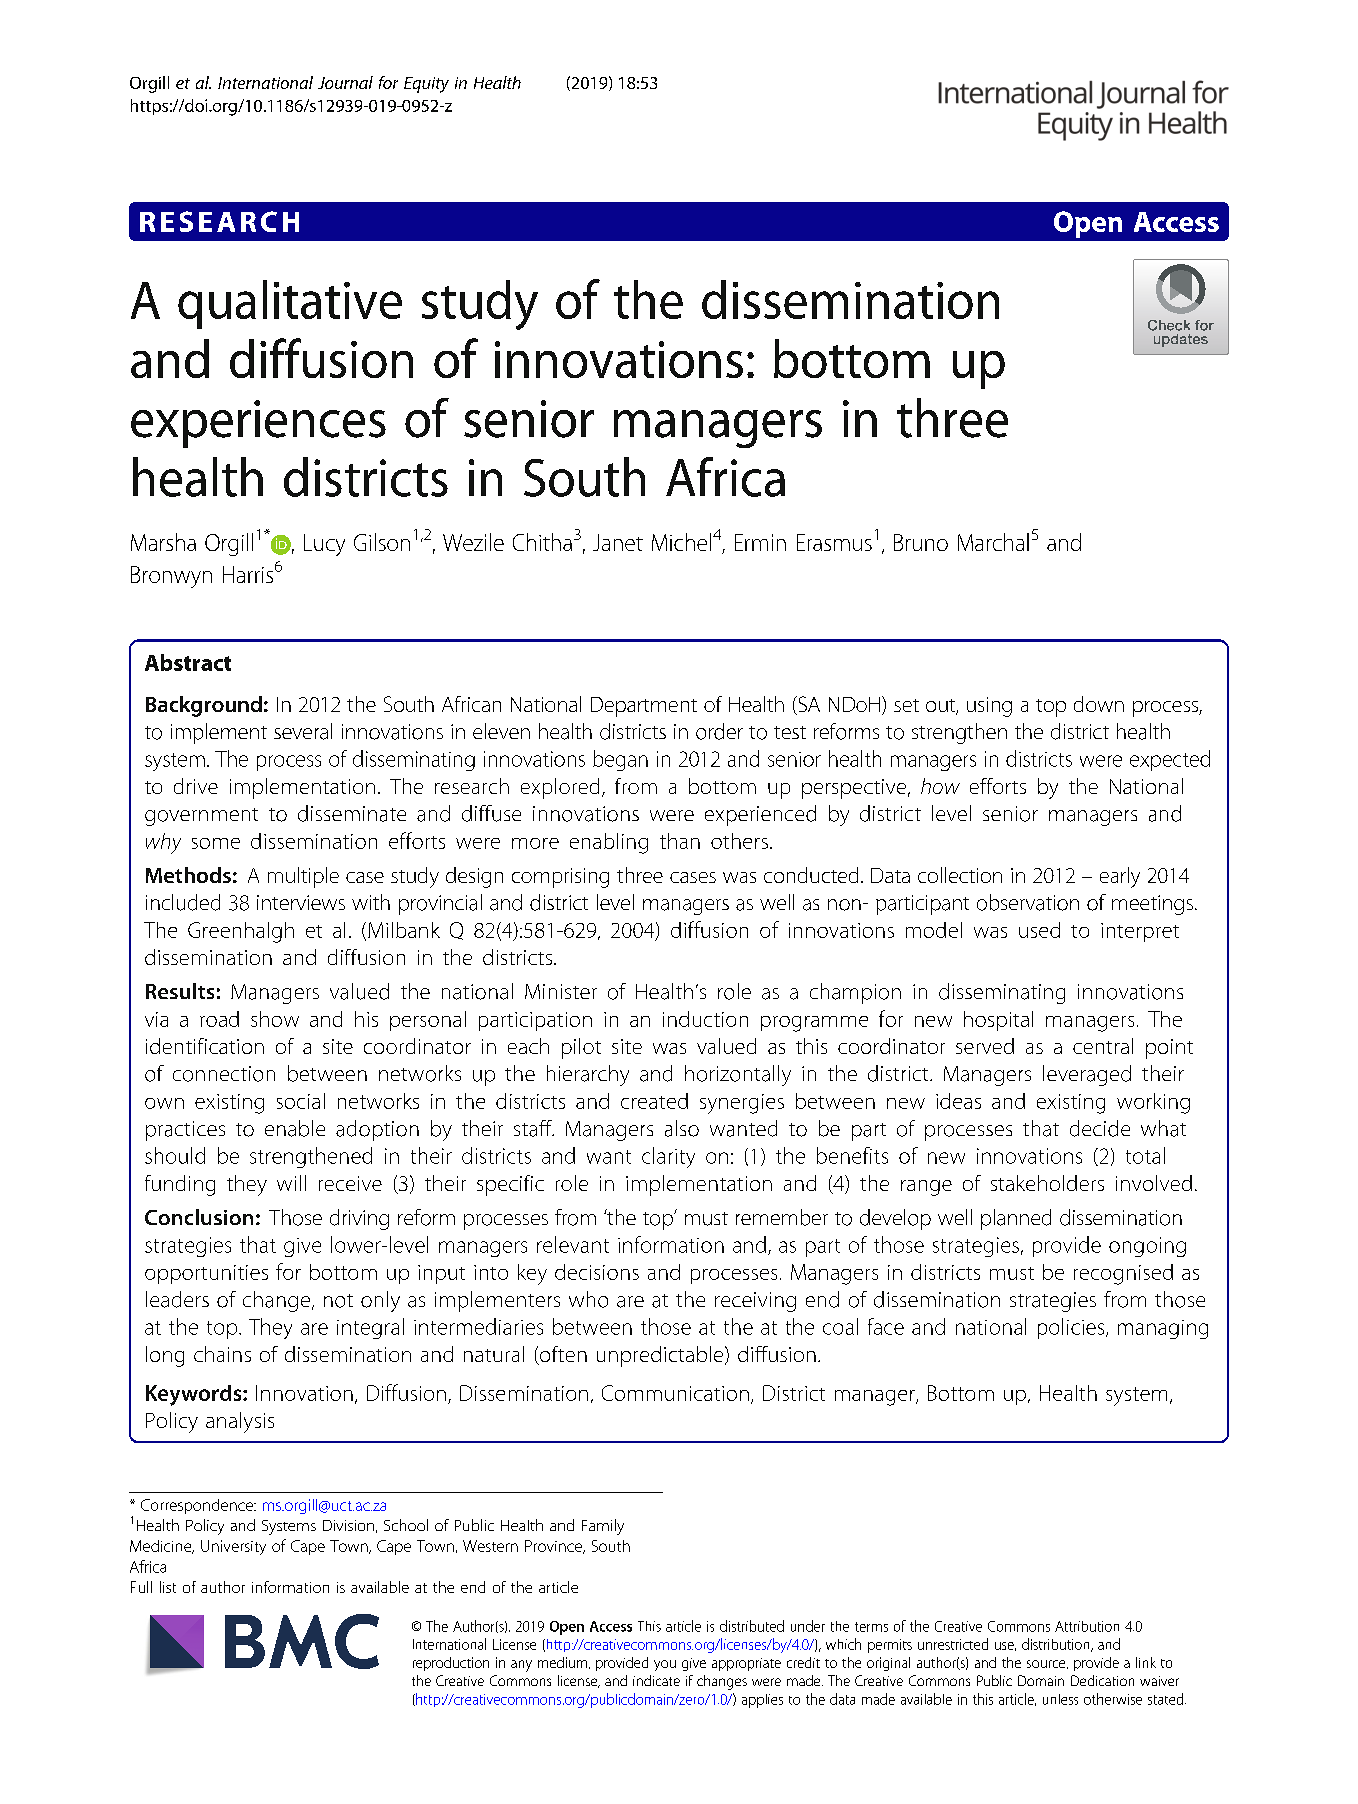 The width and height of the page is (1358, 1804). I want to click on enable, so click(295, 1128).
